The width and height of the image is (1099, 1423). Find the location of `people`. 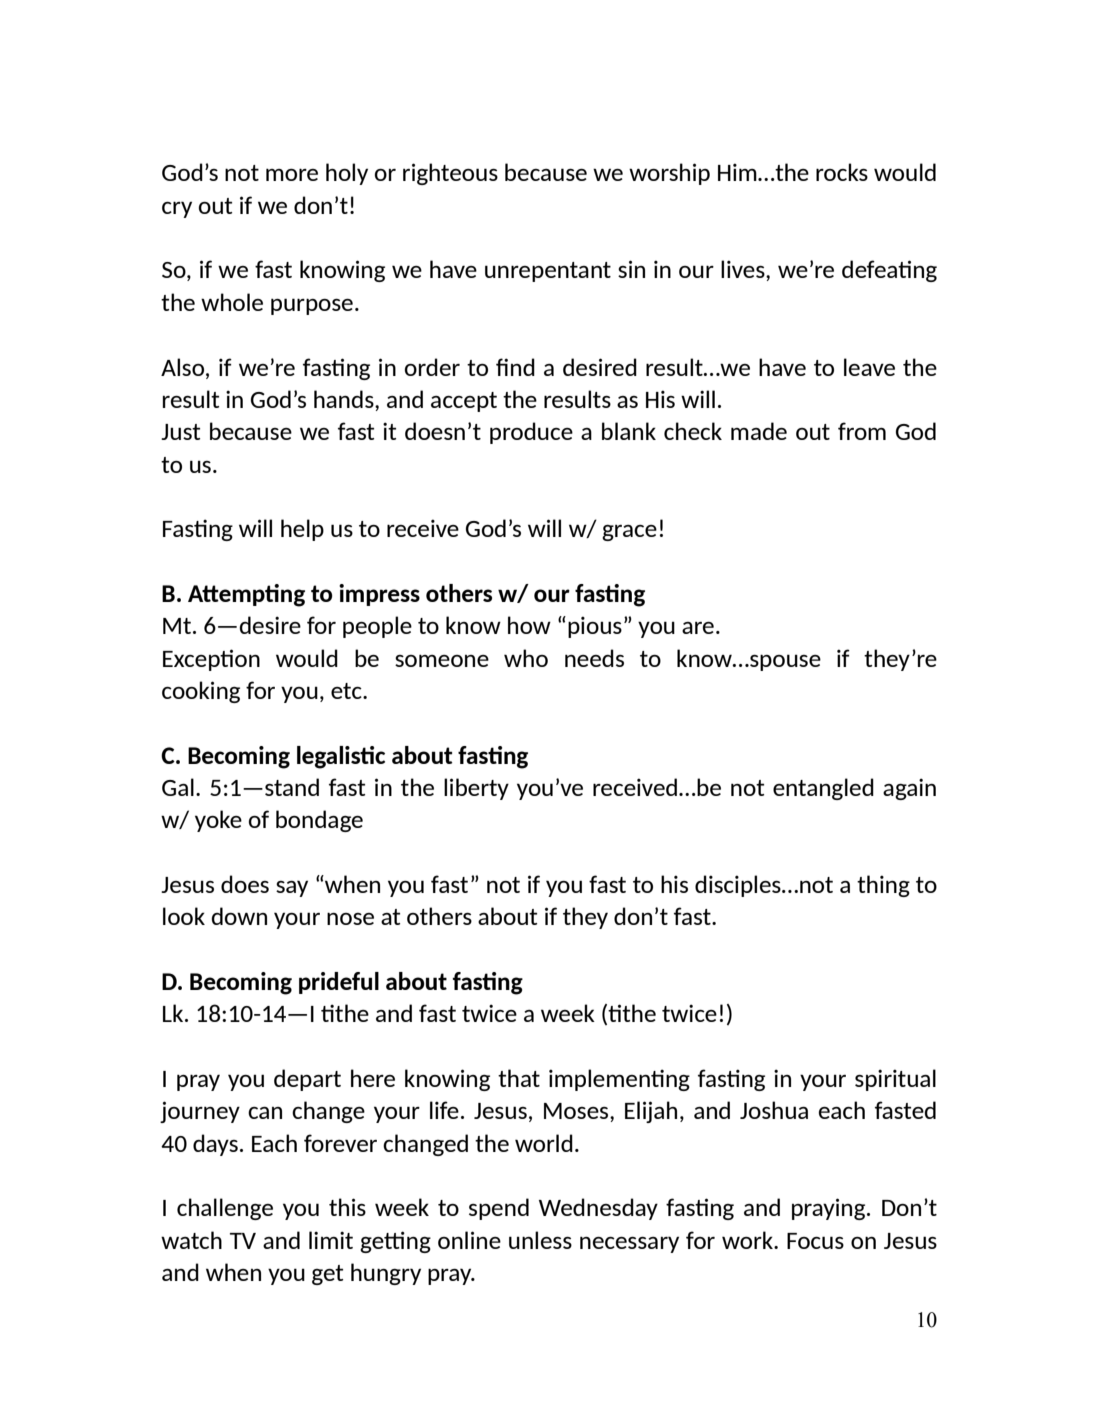

people is located at coordinates (377, 627).
